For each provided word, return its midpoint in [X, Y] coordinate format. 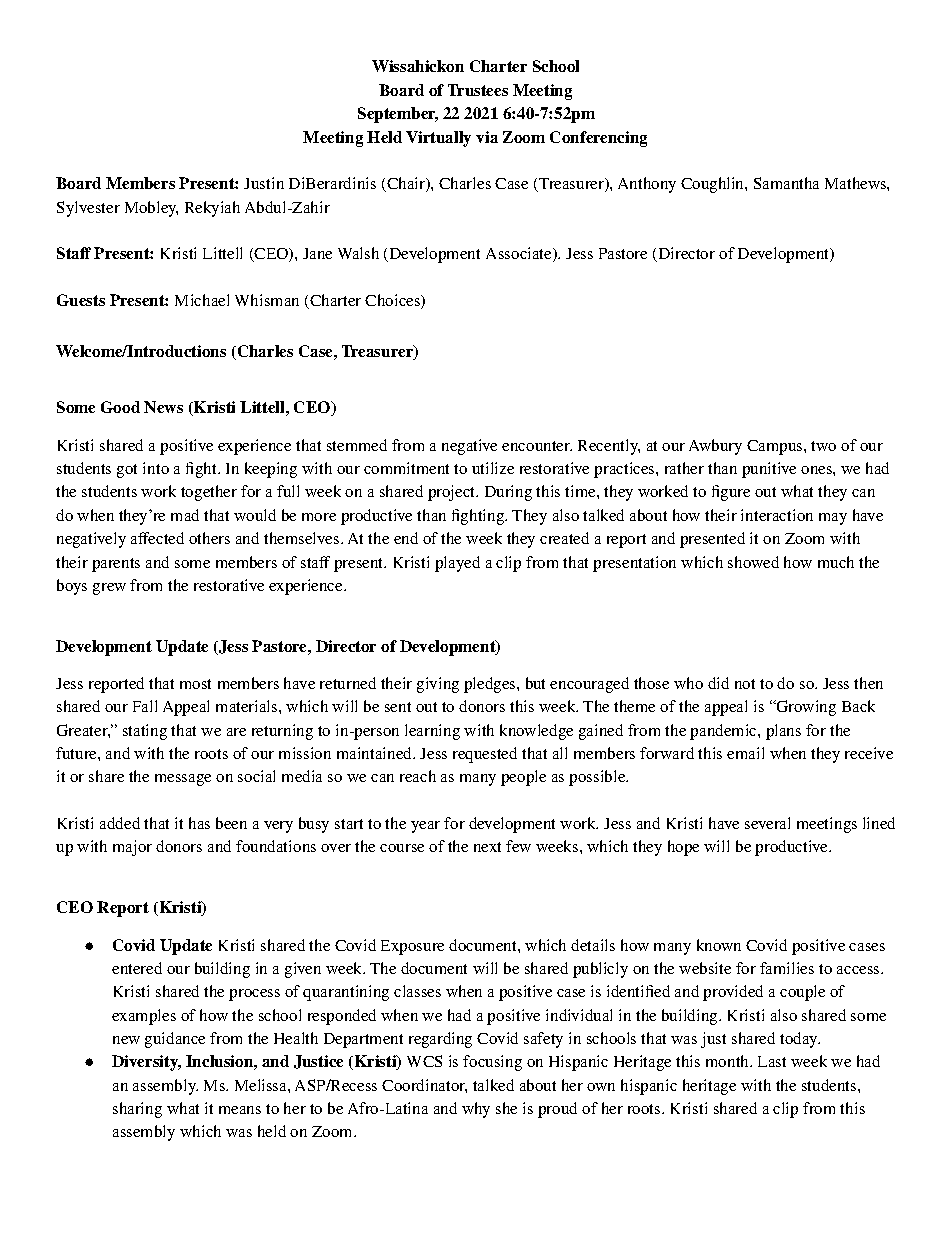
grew [109, 589]
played [457, 564]
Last [772, 1061]
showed [753, 562]
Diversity [146, 1063]
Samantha [786, 183]
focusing [492, 1063]
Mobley [151, 209]
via [487, 137]
